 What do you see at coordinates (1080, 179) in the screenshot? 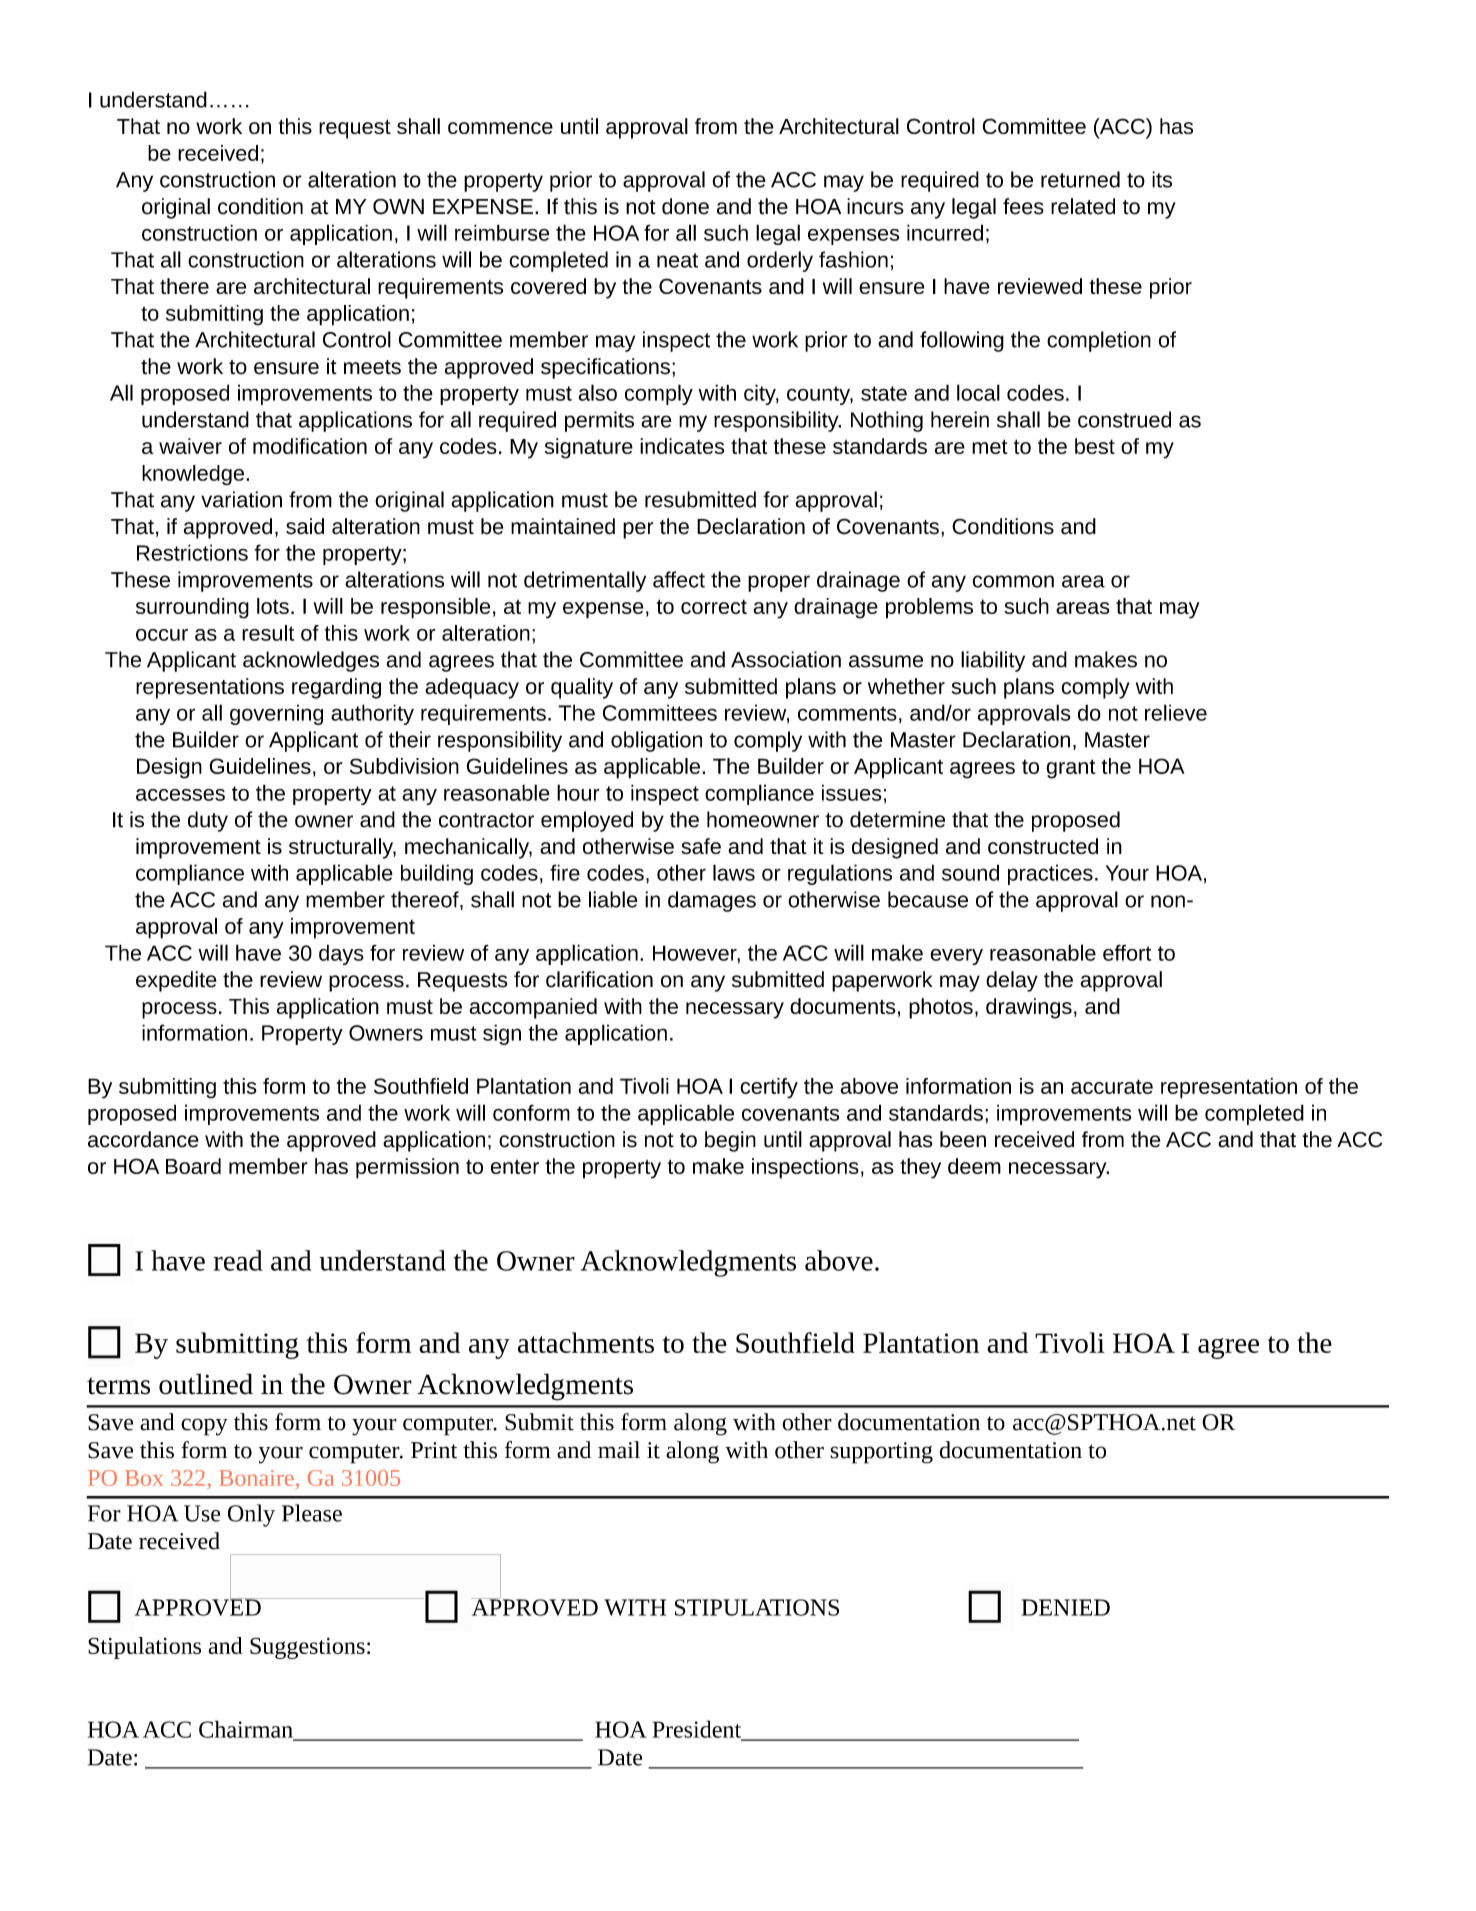
I see `returned` at bounding box center [1080, 179].
